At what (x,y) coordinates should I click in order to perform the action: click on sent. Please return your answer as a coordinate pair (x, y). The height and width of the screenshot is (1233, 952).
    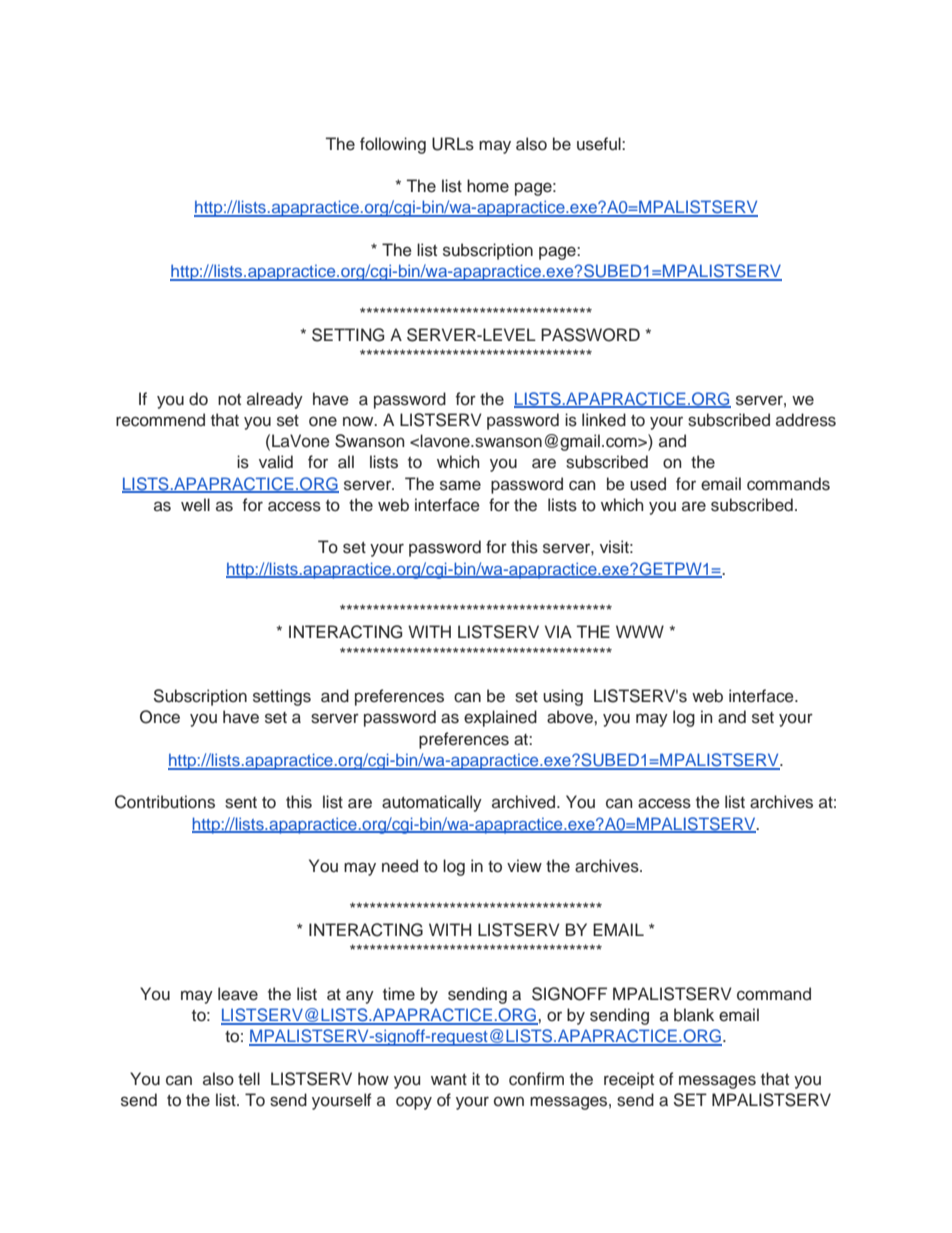
    Looking at the image, I should click on (241, 803).
